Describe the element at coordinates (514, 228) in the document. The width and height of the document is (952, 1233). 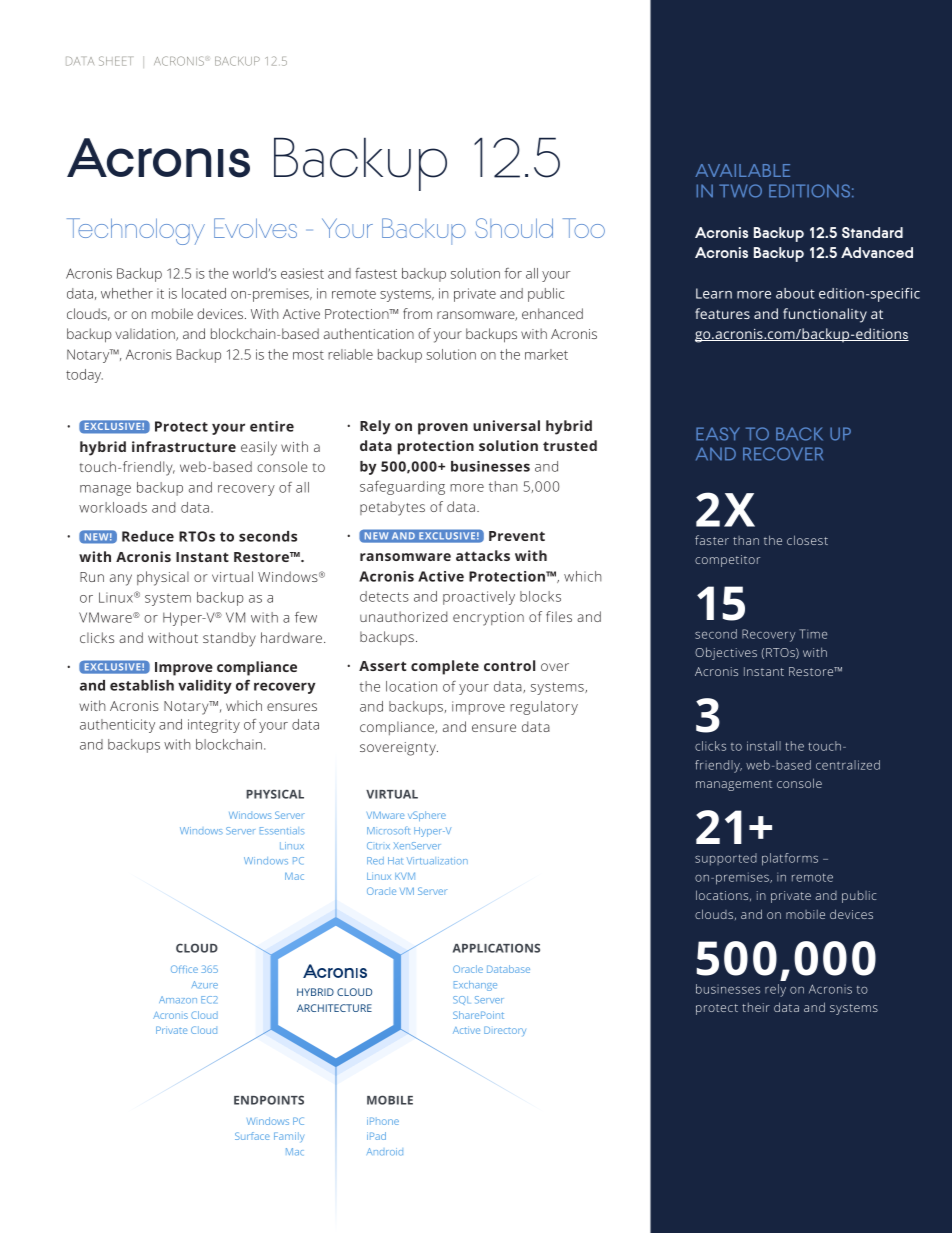
I see `Should` at that location.
